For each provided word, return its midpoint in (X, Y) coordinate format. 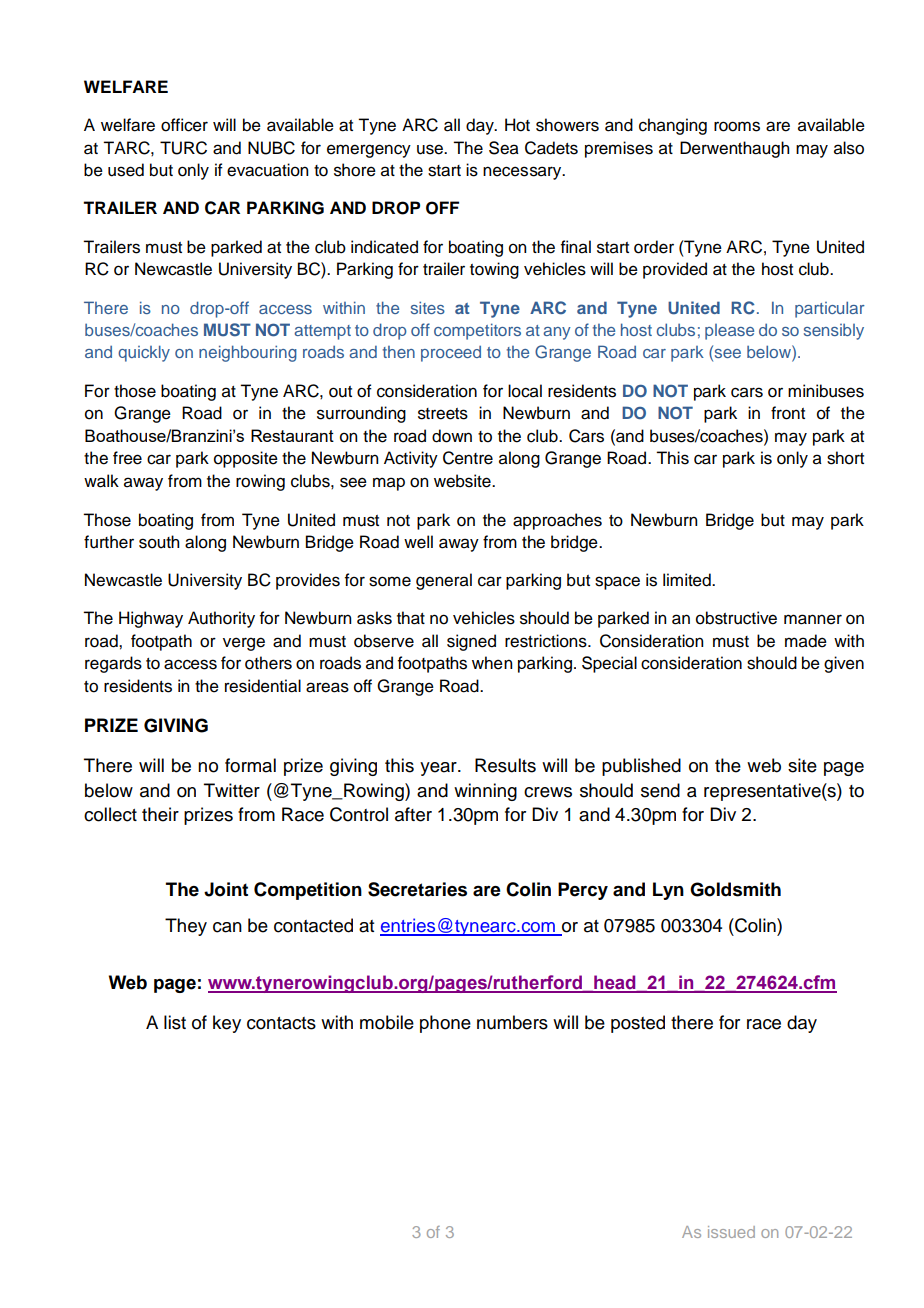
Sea (504, 148)
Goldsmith (735, 889)
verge (244, 644)
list (175, 1022)
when (492, 663)
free (127, 458)
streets (443, 414)
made (806, 641)
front (788, 413)
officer (184, 125)
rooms (737, 126)
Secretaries (417, 889)
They (186, 927)
